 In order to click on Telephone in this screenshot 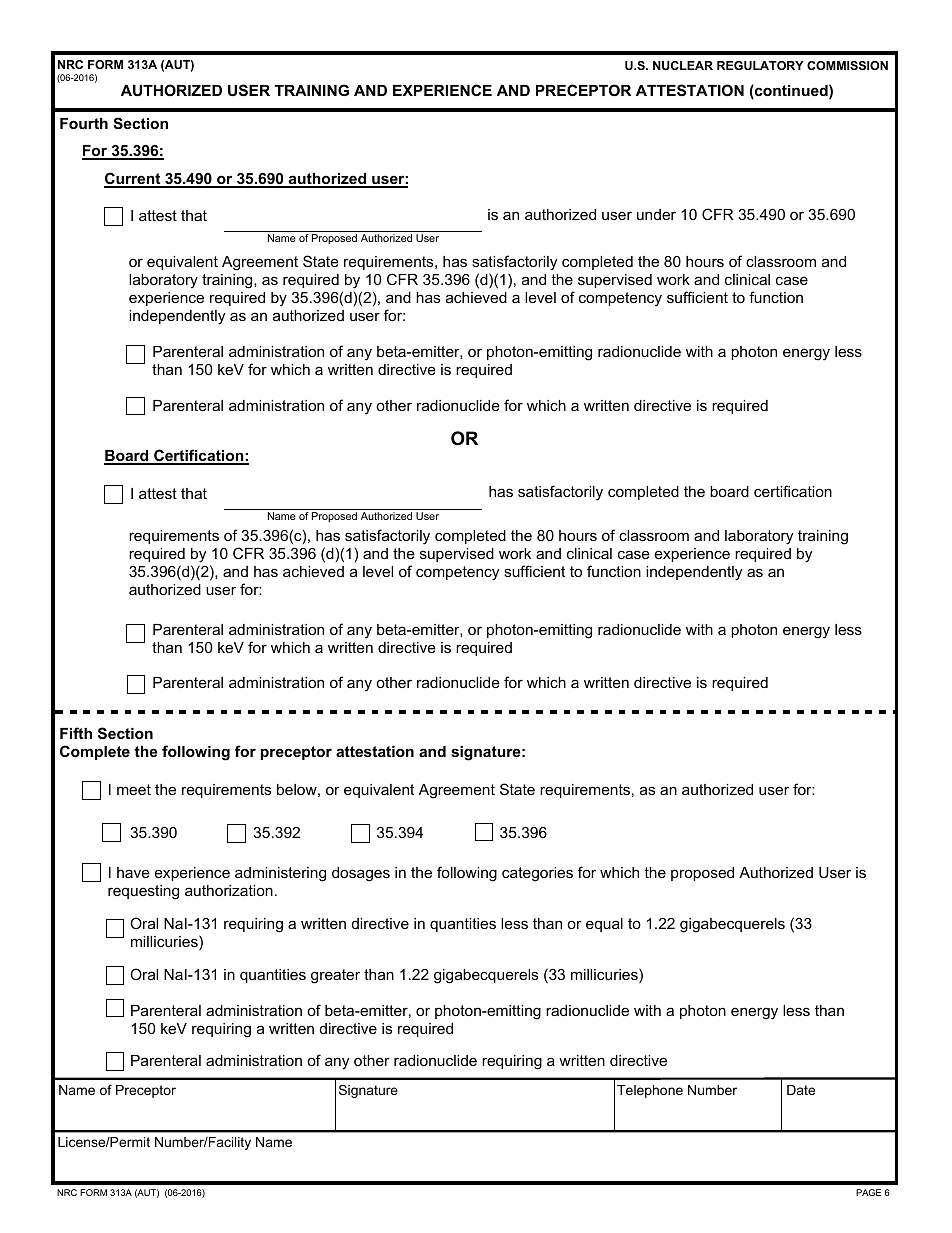, I will do `click(650, 1091)`.
